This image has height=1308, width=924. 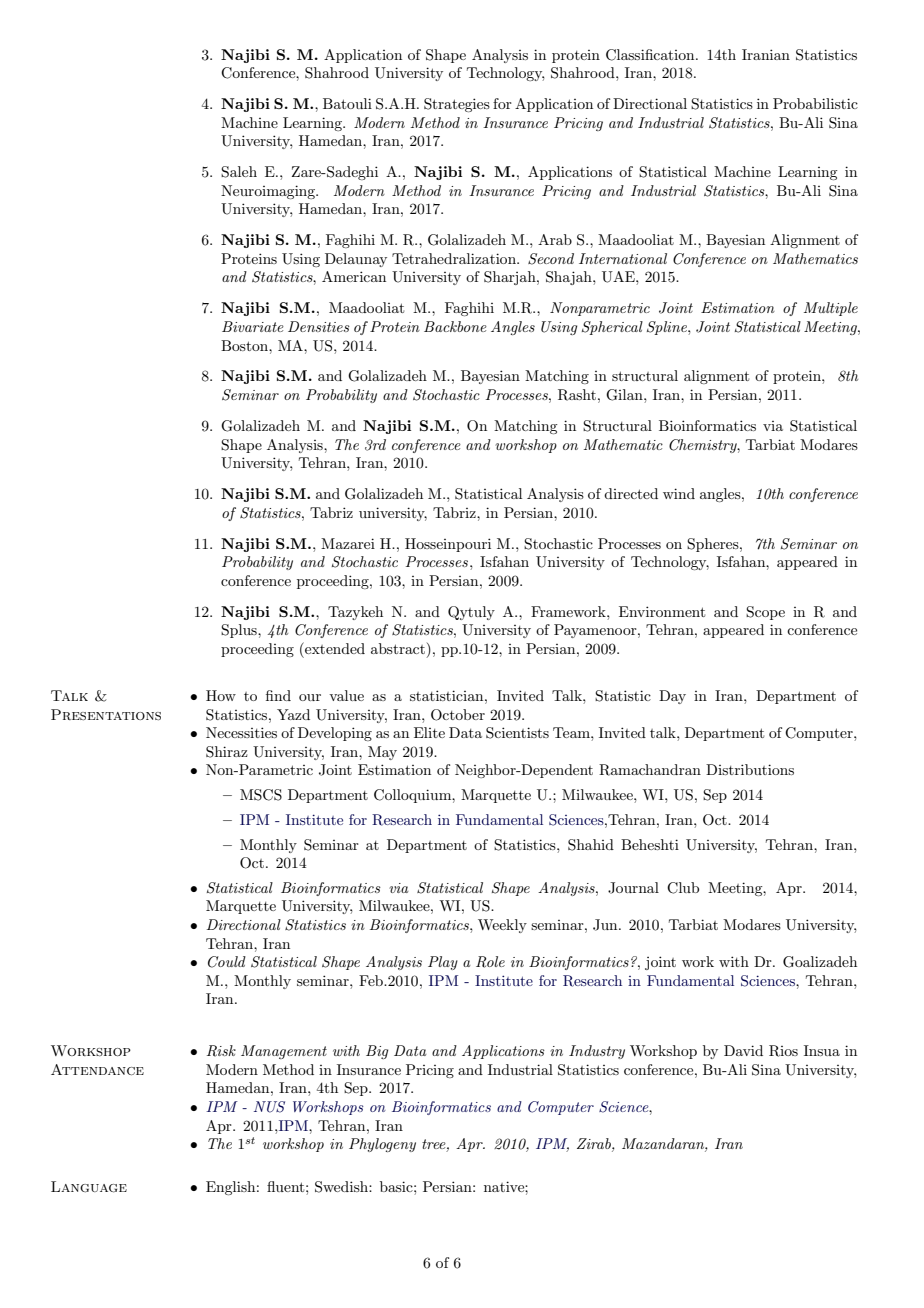 What do you see at coordinates (269, 1107) in the image?
I see `NUS` at bounding box center [269, 1107].
